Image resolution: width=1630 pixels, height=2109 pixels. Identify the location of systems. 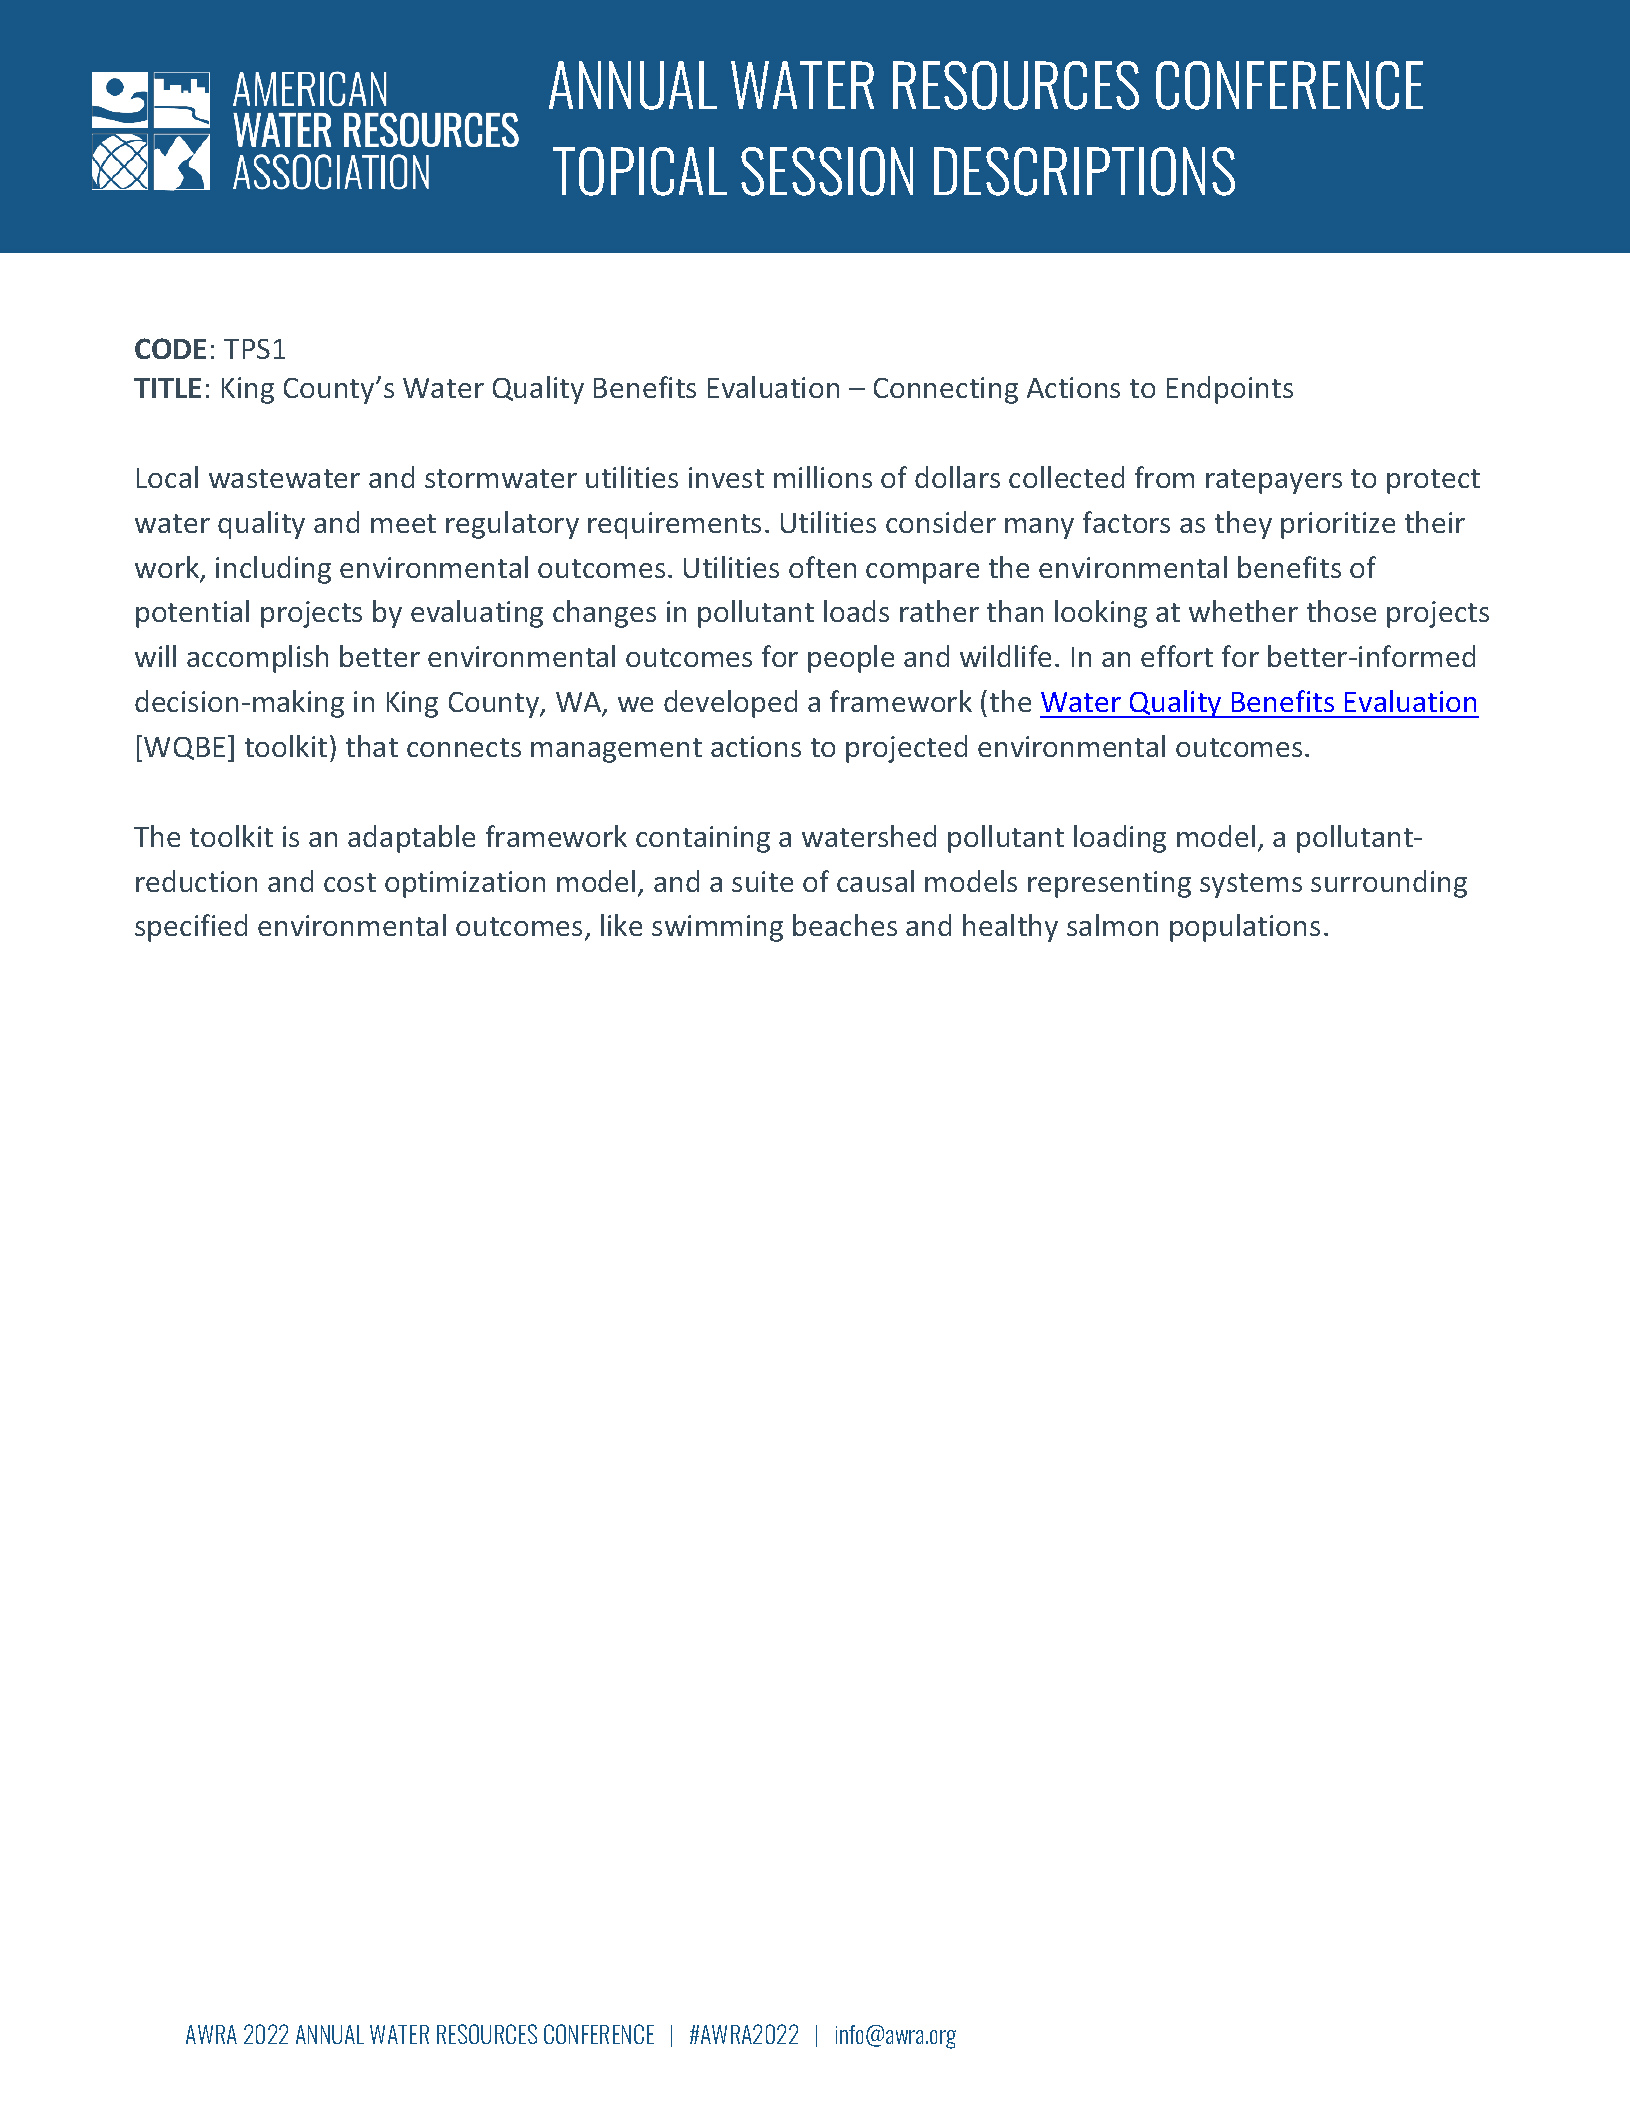
(1251, 885).
